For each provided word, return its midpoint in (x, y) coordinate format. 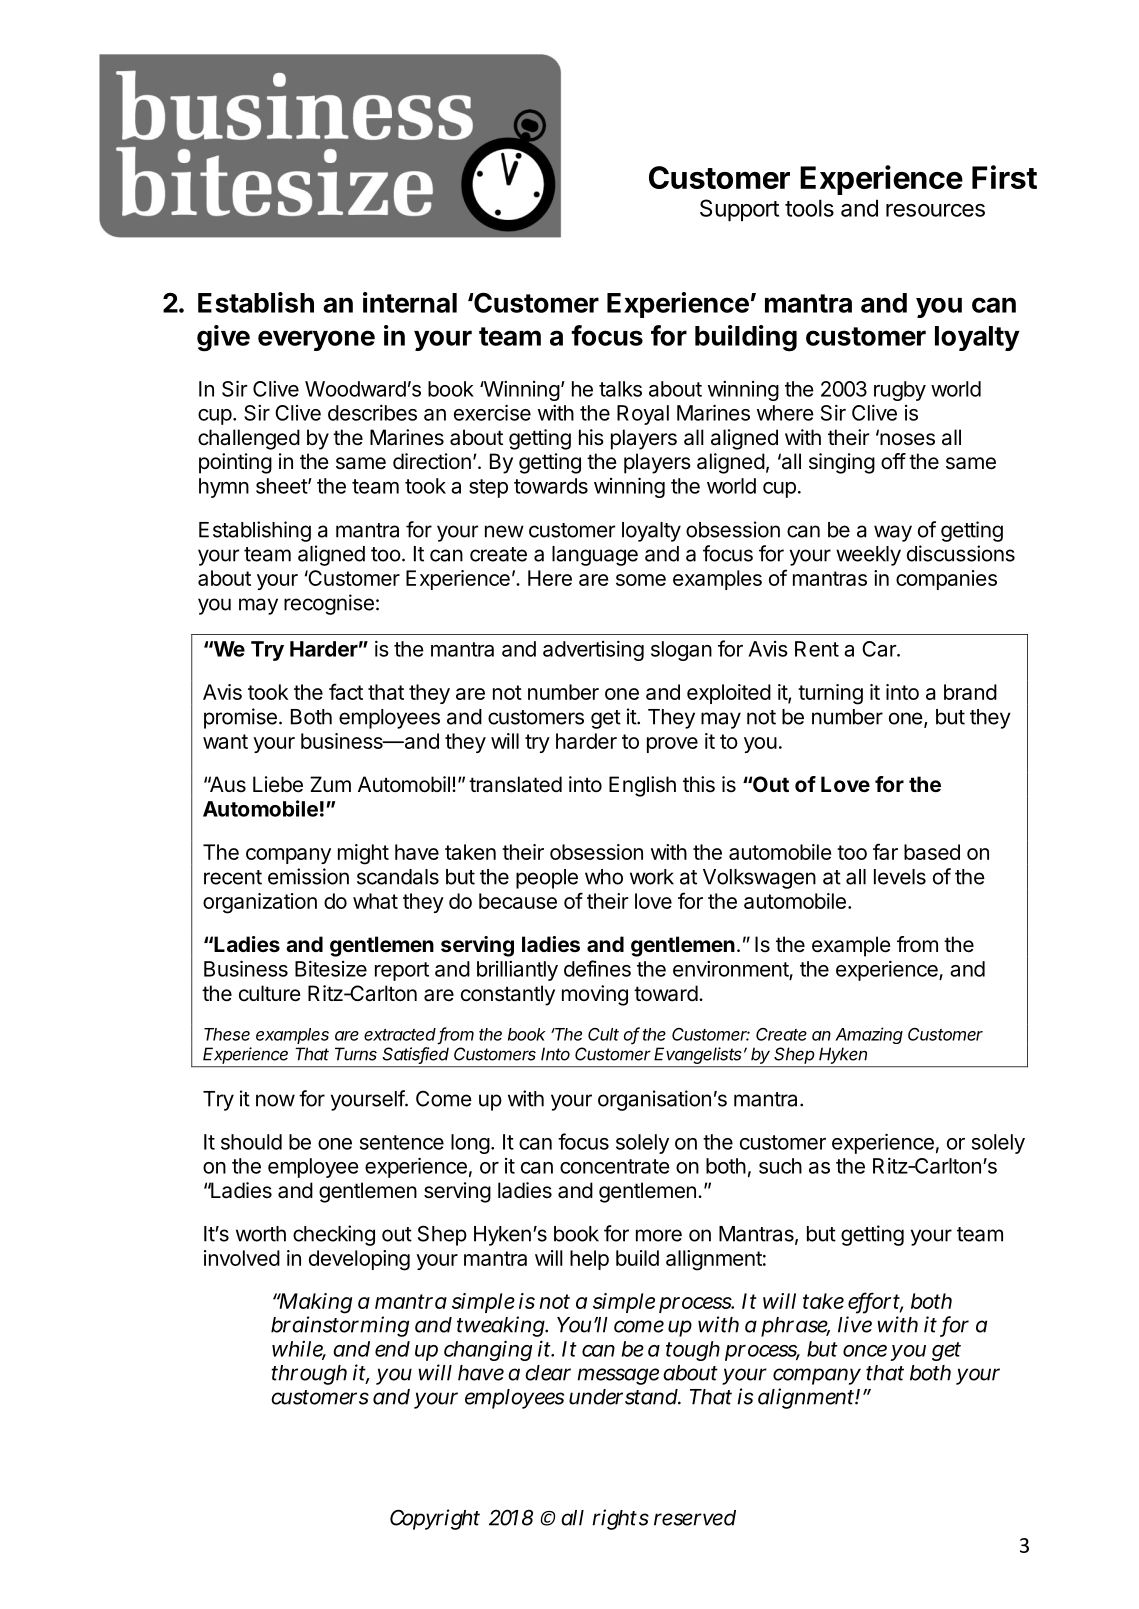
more (659, 1235)
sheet (282, 486)
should (251, 1142)
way (893, 533)
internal (410, 302)
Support (739, 210)
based (932, 852)
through (309, 1375)
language (595, 556)
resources (935, 210)
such (780, 1166)
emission (308, 876)
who (604, 877)
